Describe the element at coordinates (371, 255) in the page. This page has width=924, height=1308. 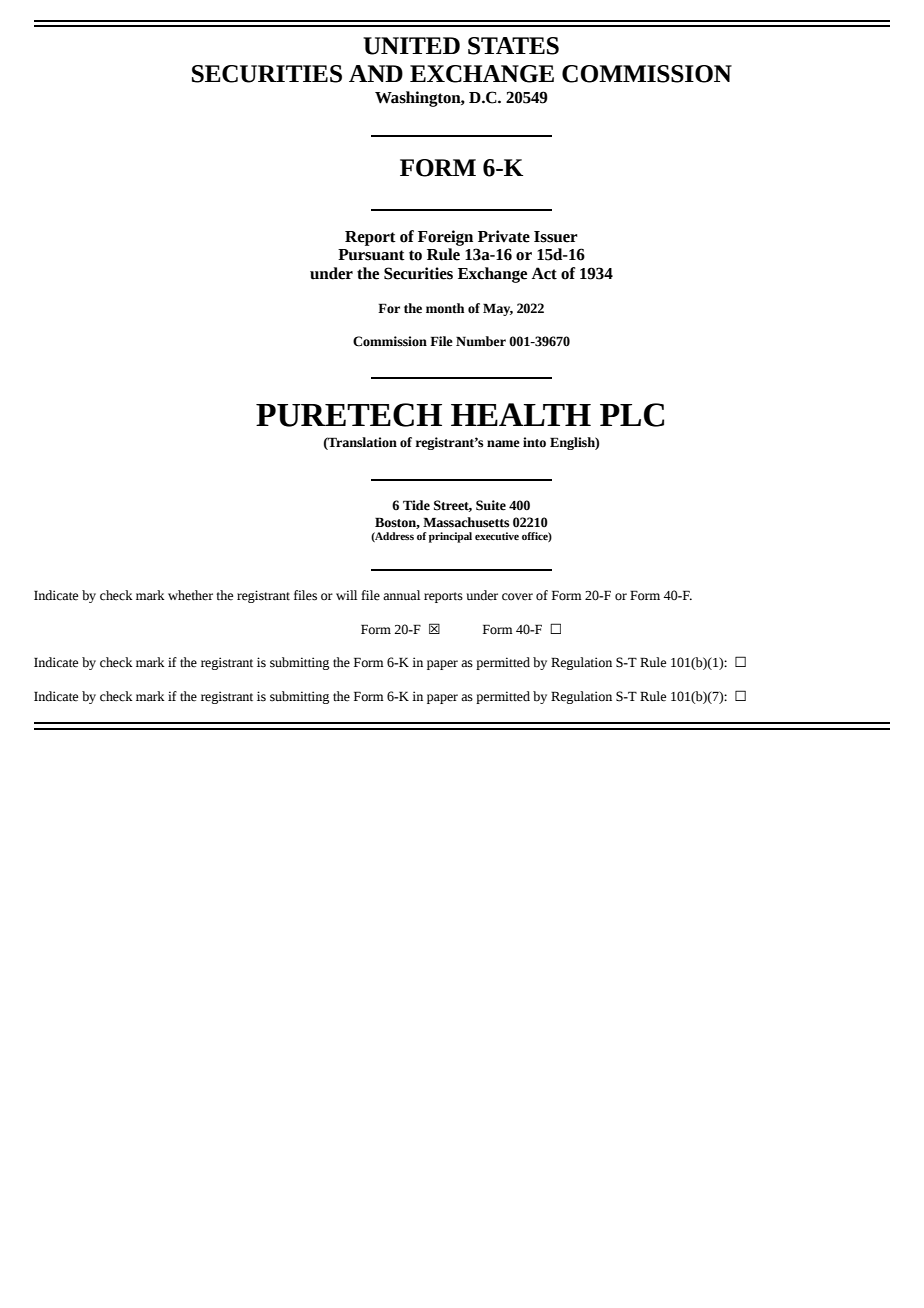
I see `Pursuant` at that location.
